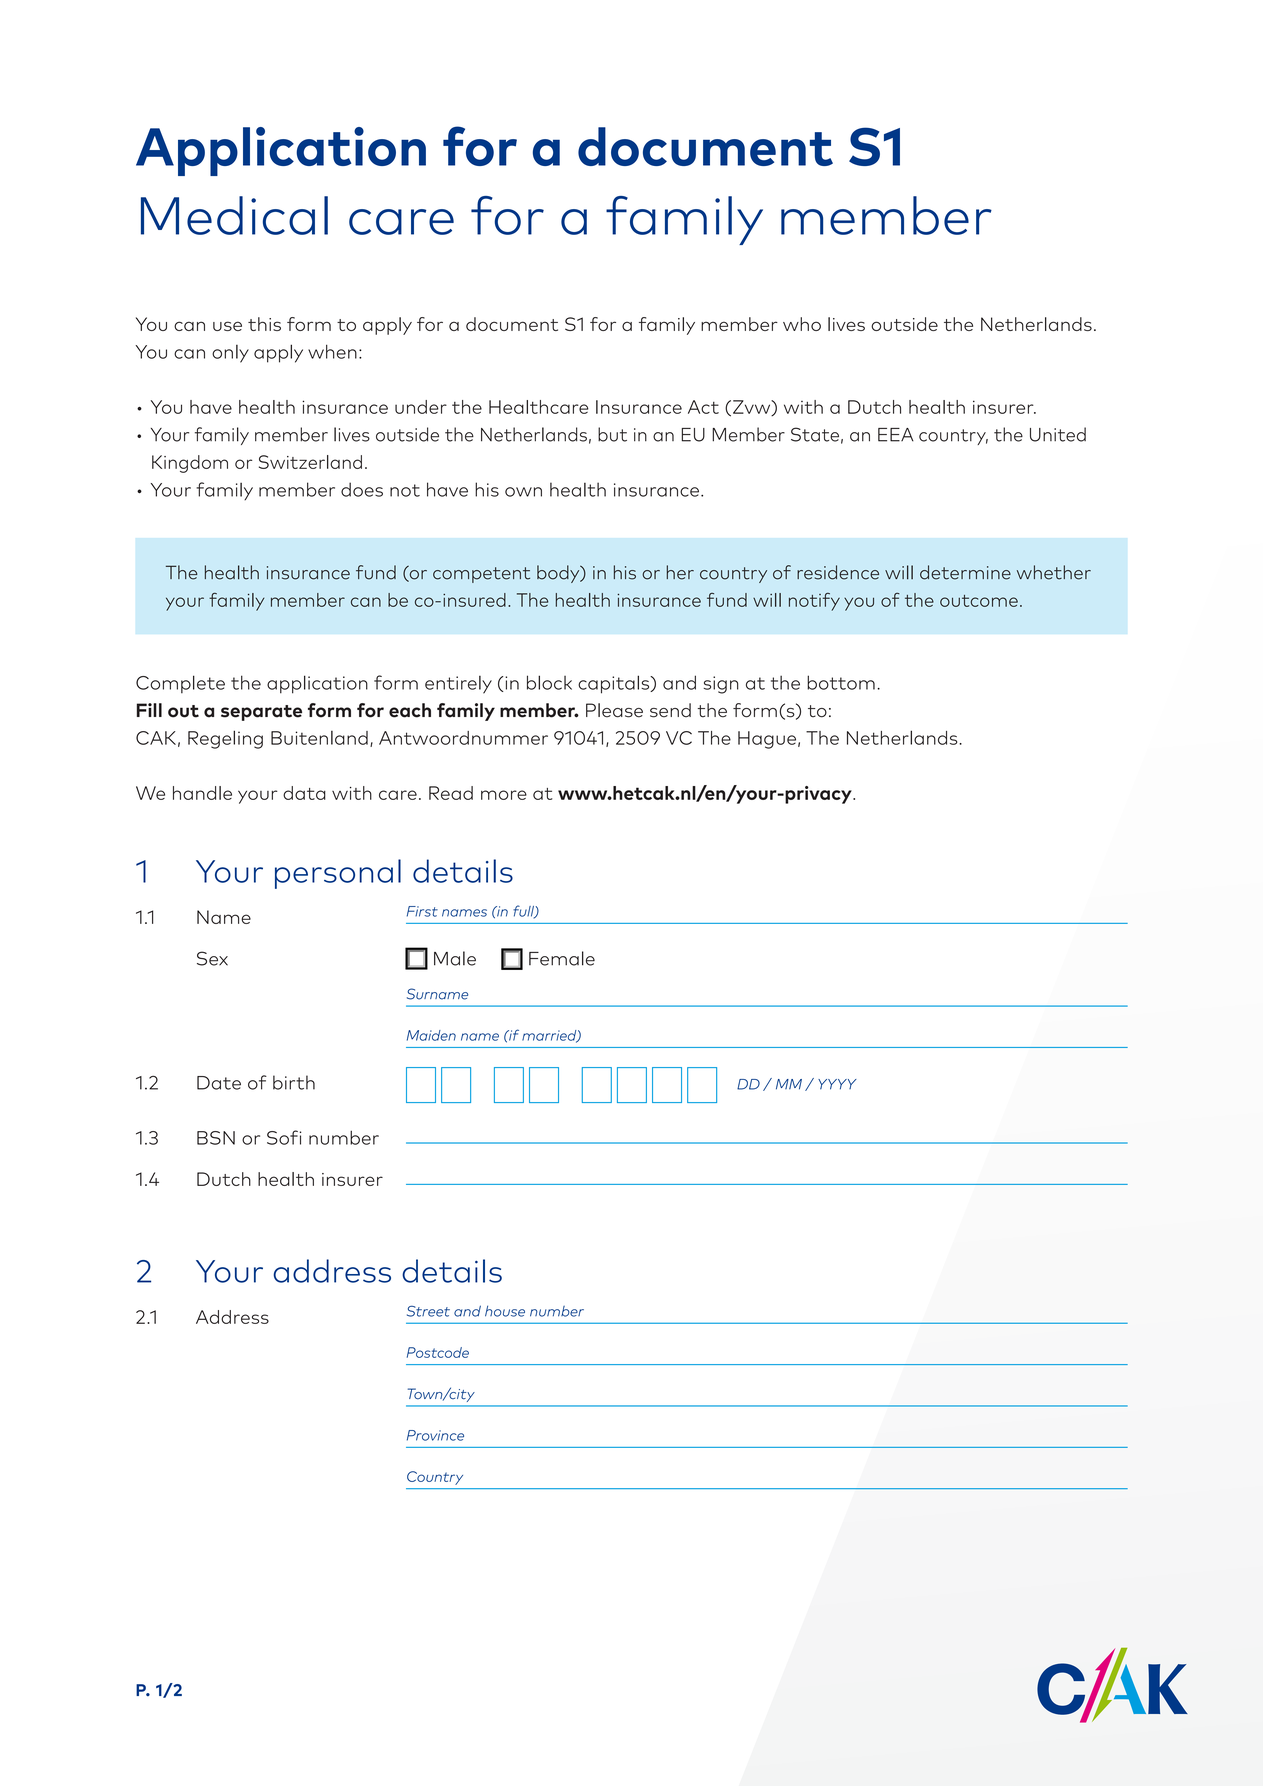  What do you see at coordinates (505, 1311) in the page?
I see `house` at bounding box center [505, 1311].
